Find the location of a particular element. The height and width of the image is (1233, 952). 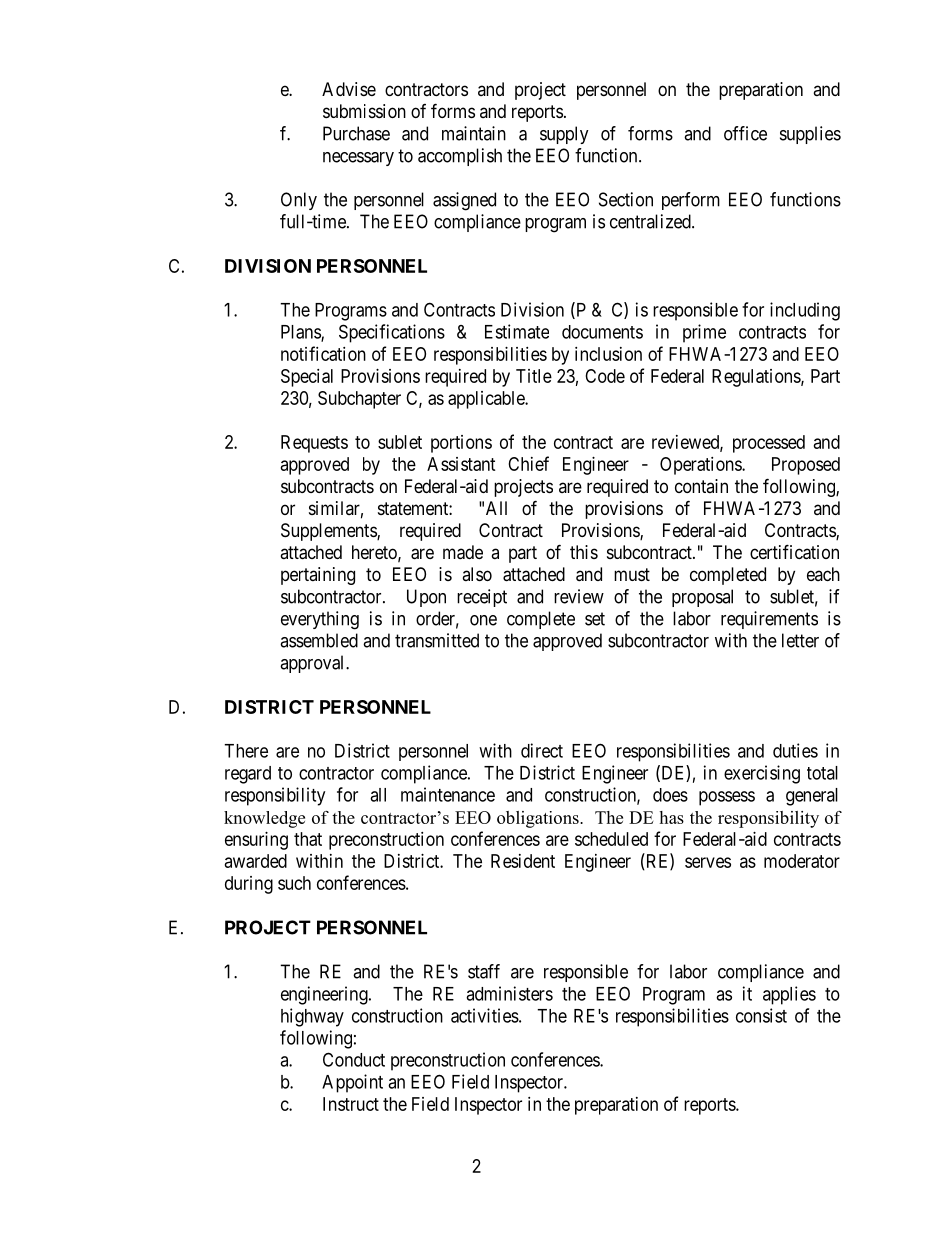

including is located at coordinates (805, 311).
